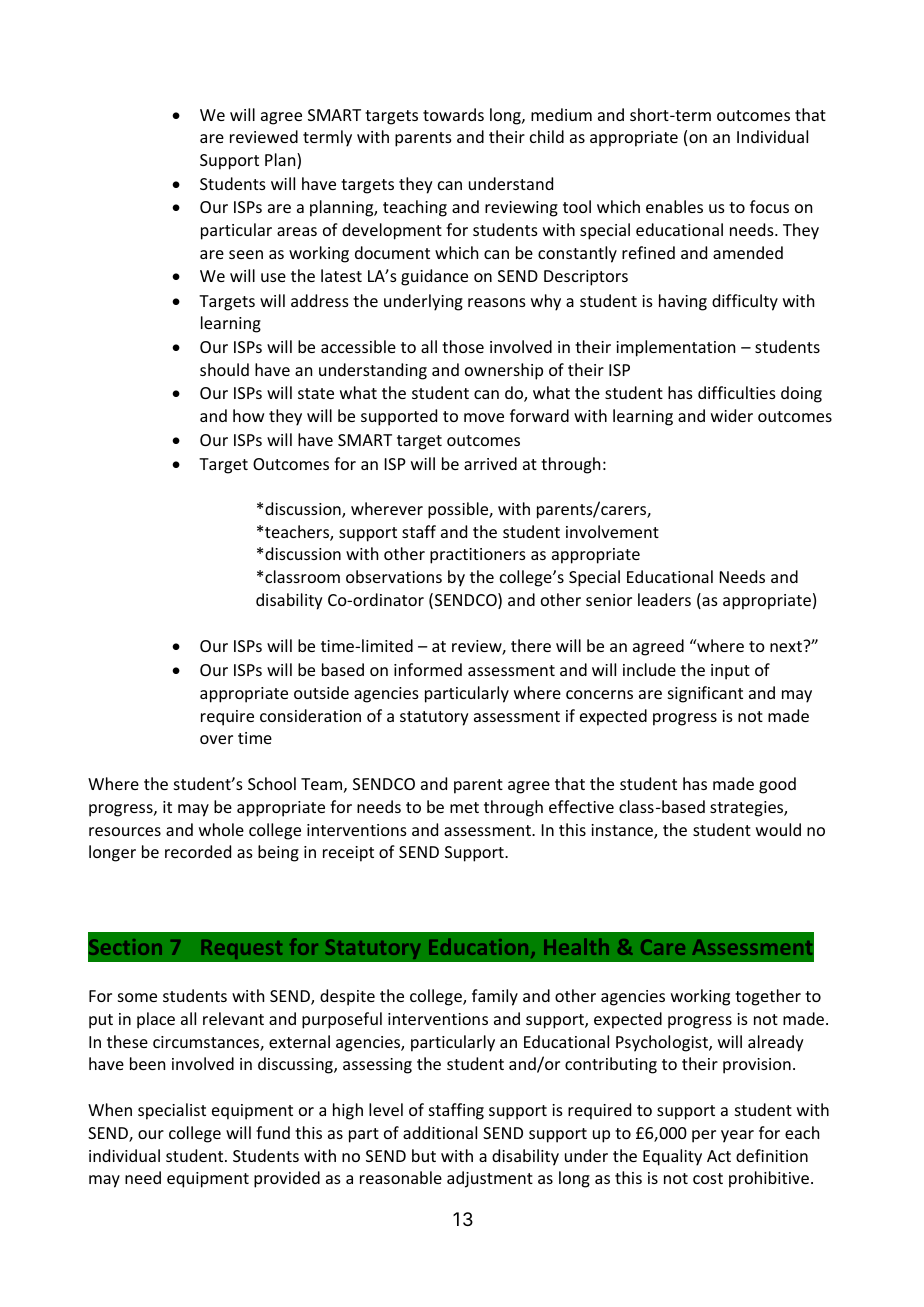  What do you see at coordinates (464, 807) in the screenshot?
I see `met` at bounding box center [464, 807].
